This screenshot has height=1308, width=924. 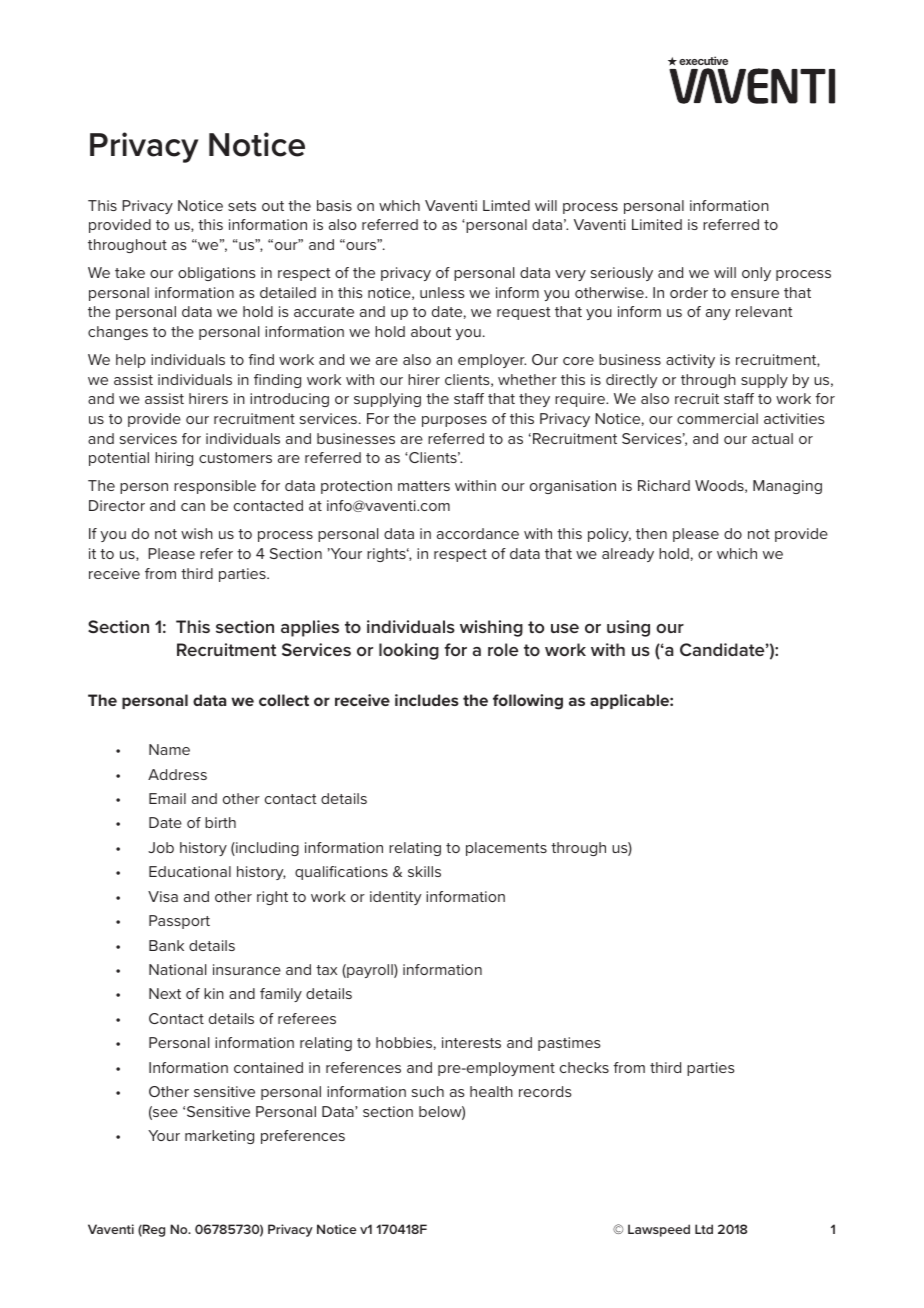 I want to click on such, so click(x=428, y=1091).
